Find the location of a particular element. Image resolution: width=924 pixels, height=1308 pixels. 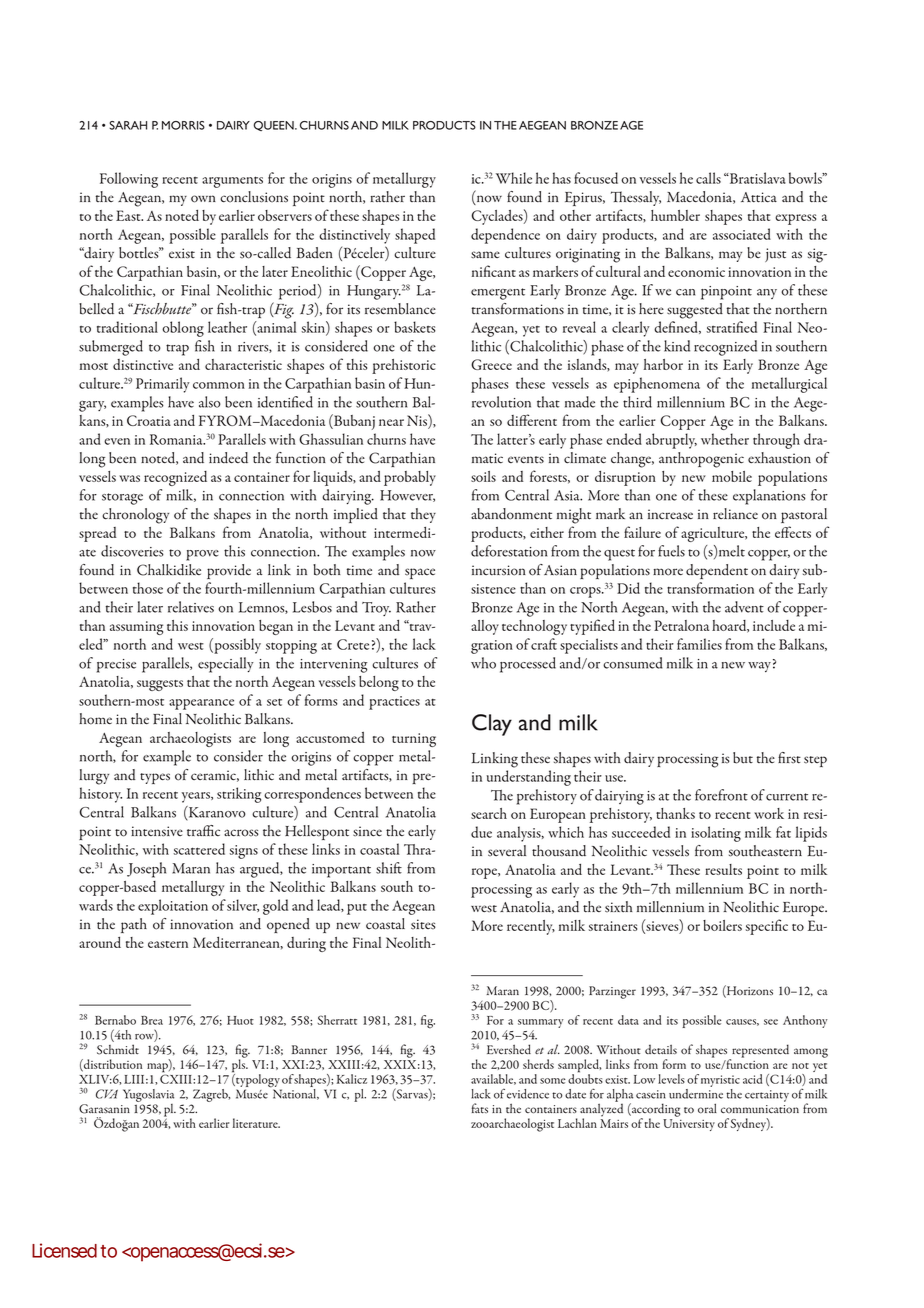

own is located at coordinates (203, 199).
